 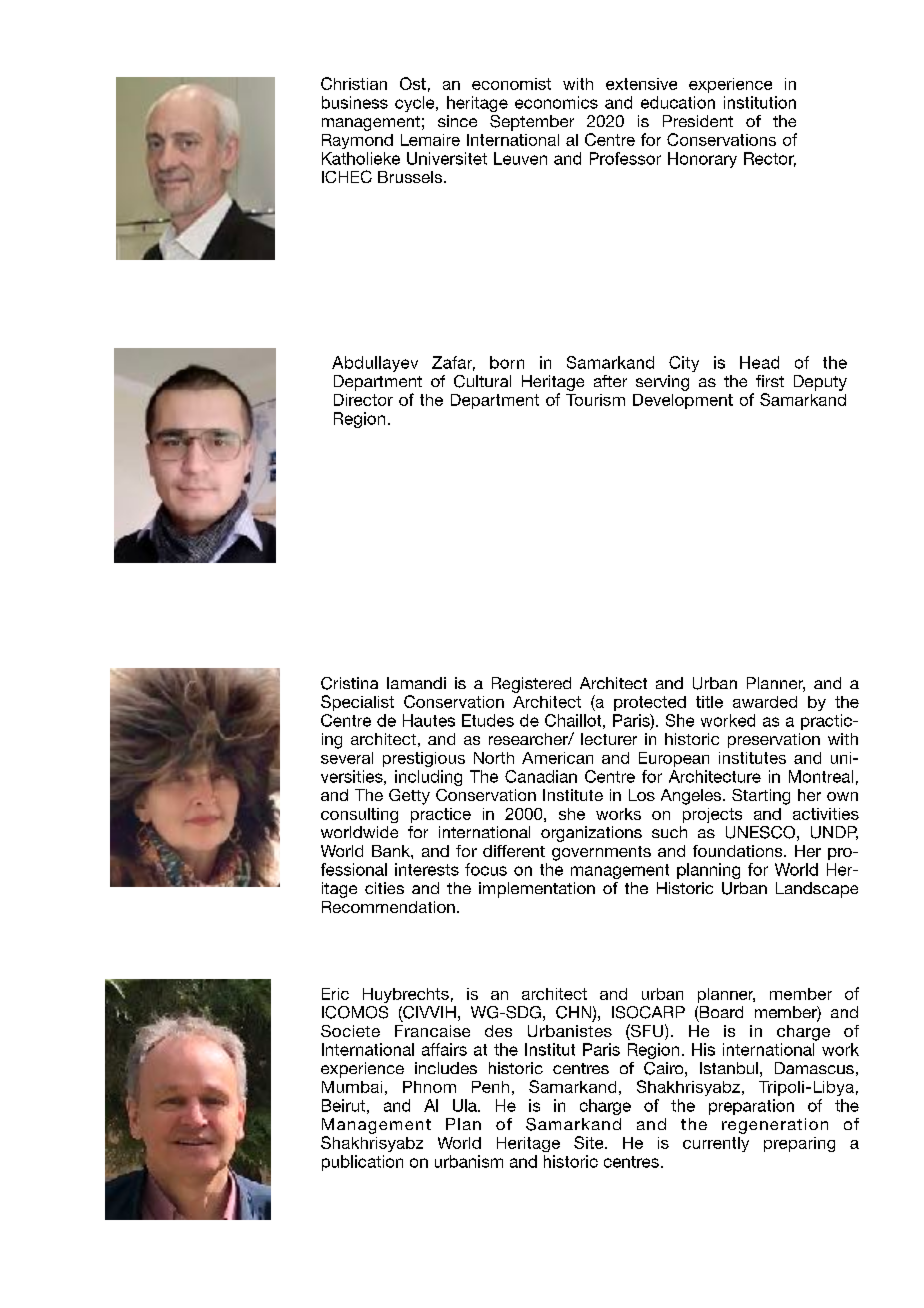 What do you see at coordinates (698, 121) in the screenshot?
I see `President` at bounding box center [698, 121].
